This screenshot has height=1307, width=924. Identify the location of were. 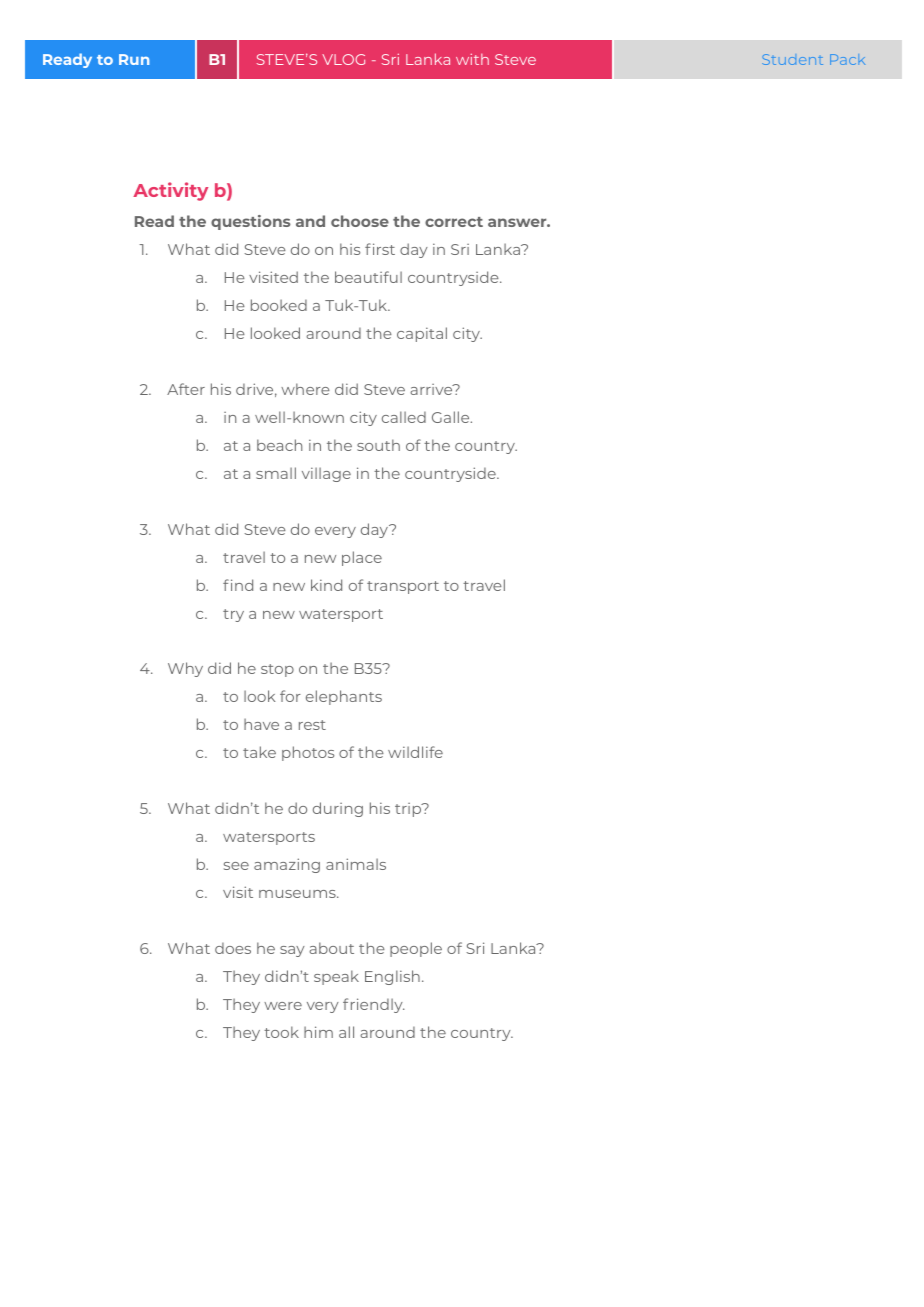
(283, 1006).
